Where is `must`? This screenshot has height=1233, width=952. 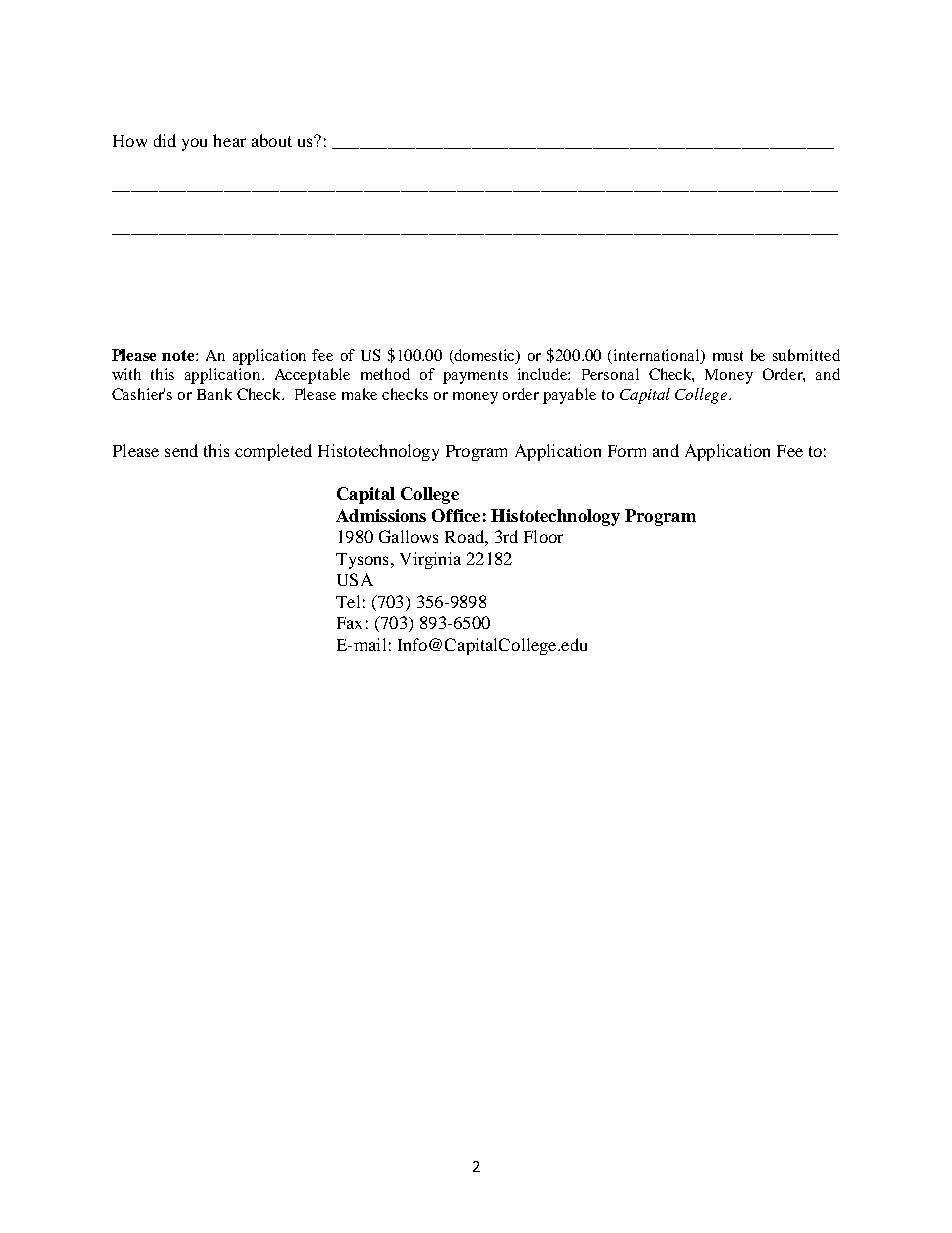
must is located at coordinates (728, 356).
